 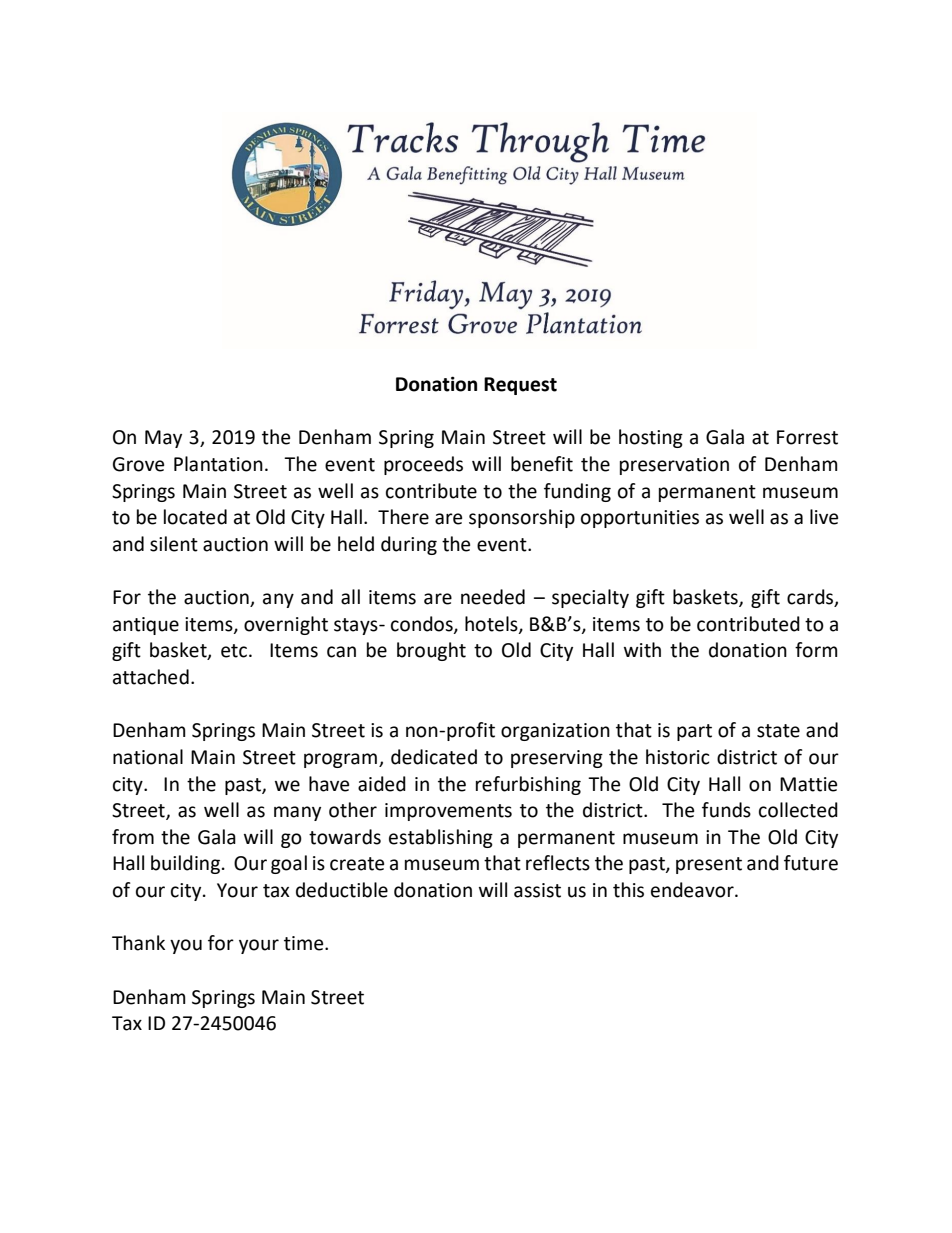 I want to click on Request, so click(x=520, y=386).
